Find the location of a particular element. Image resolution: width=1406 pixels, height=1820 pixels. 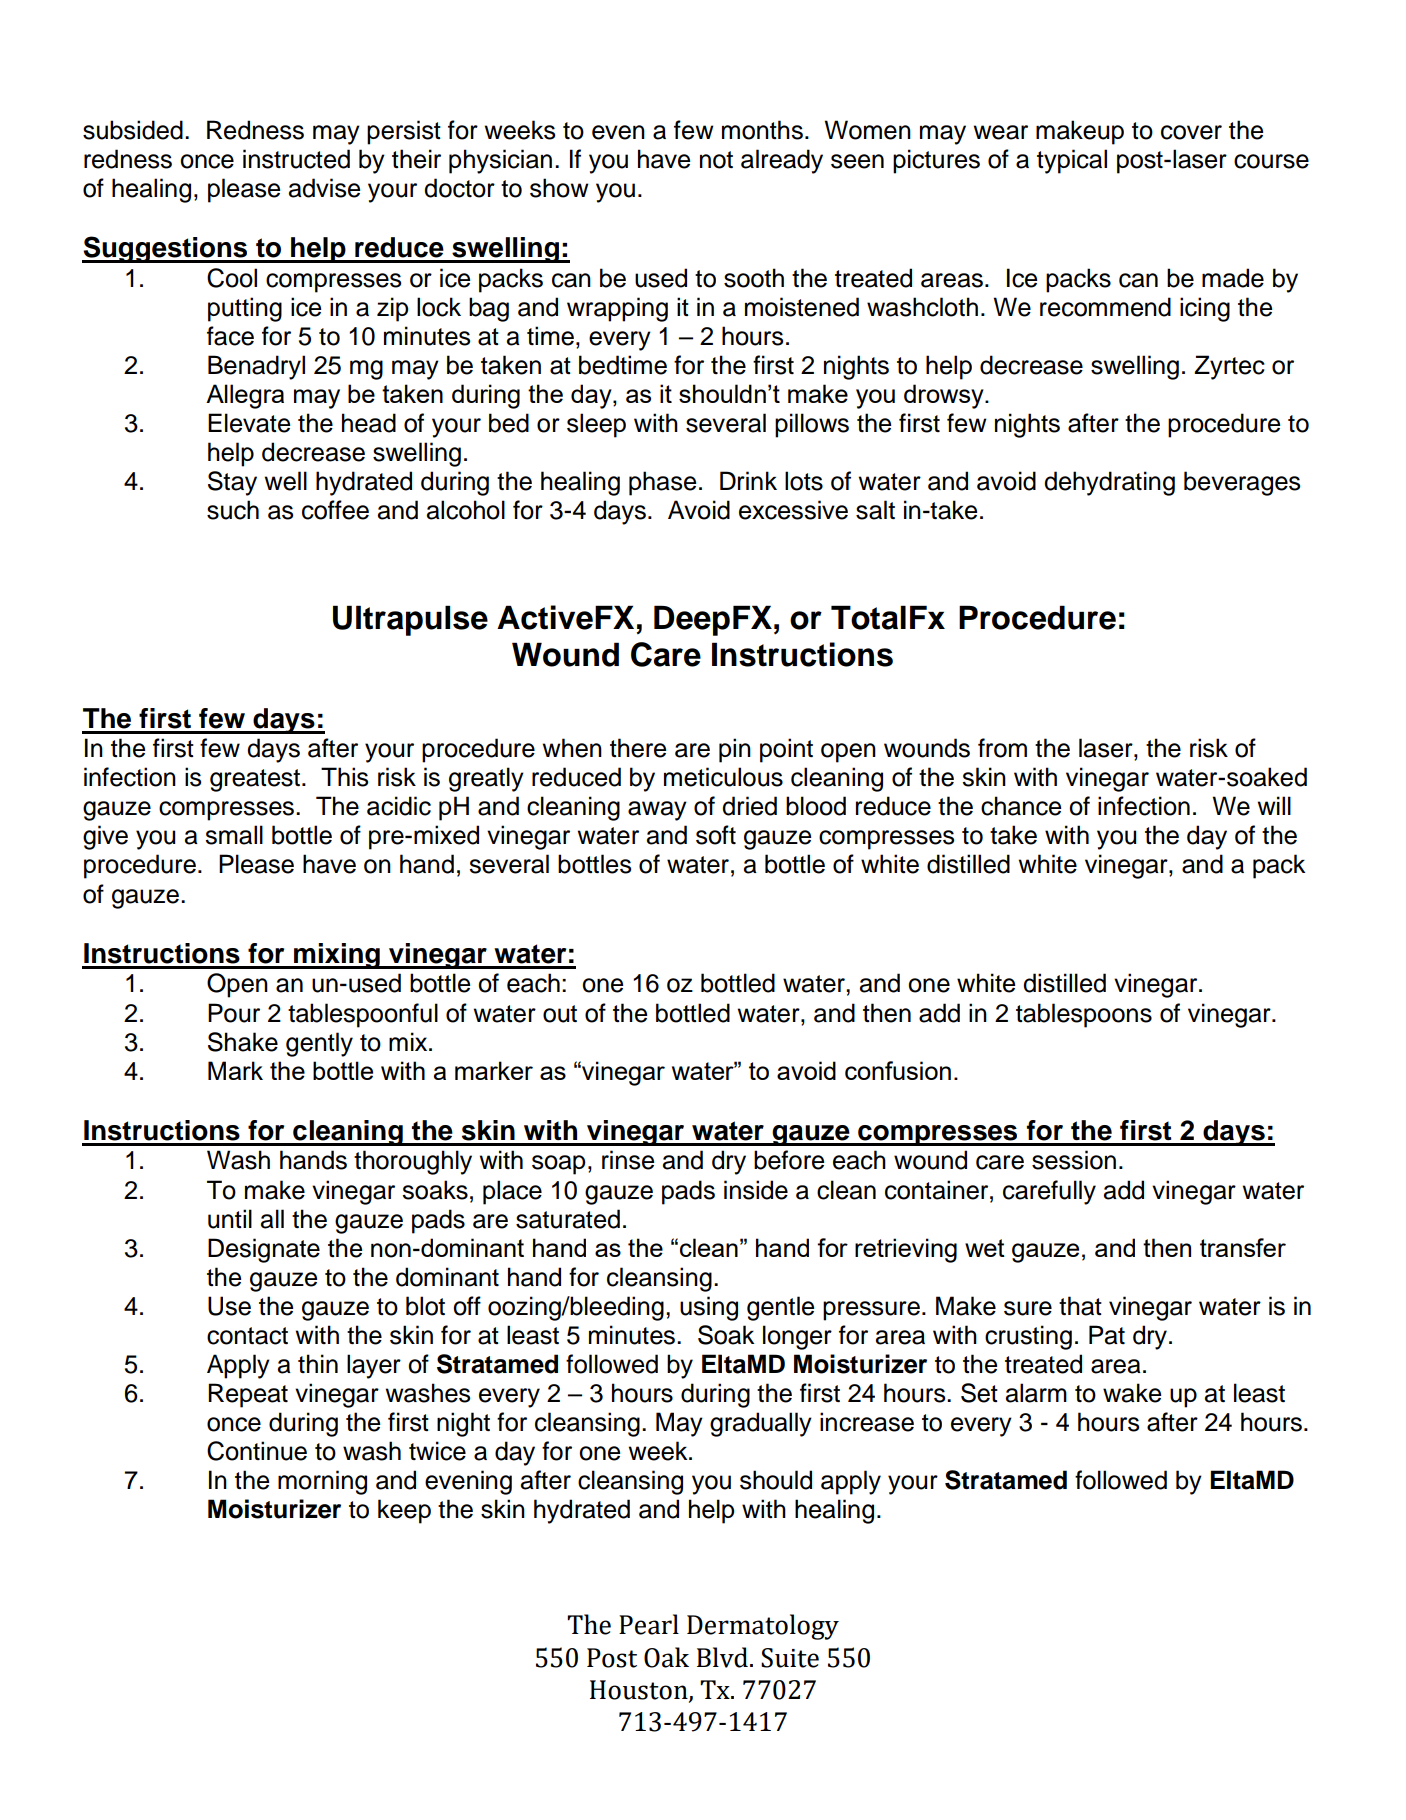

not is located at coordinates (716, 160).
